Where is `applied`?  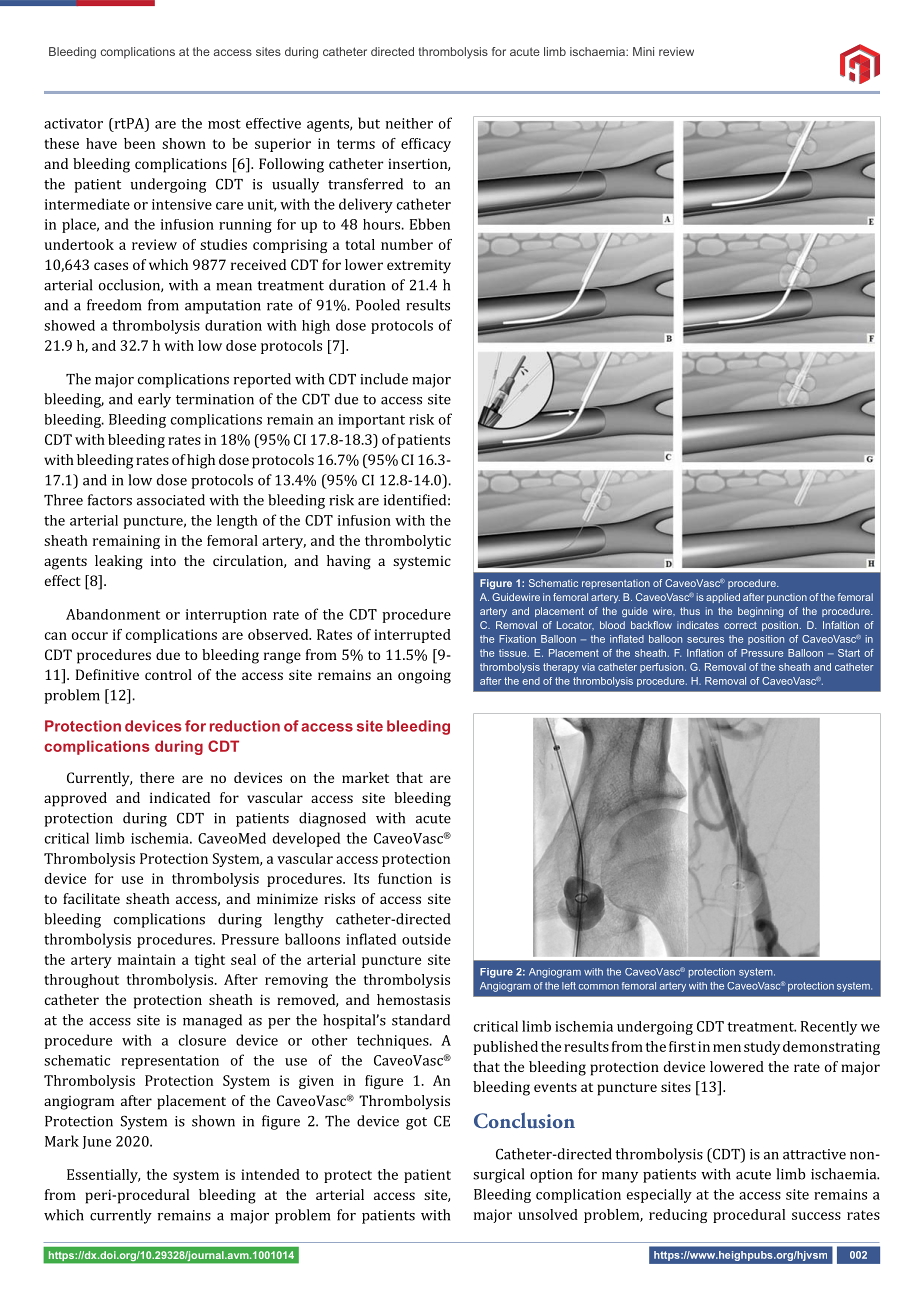
applied is located at coordinates (723, 598).
